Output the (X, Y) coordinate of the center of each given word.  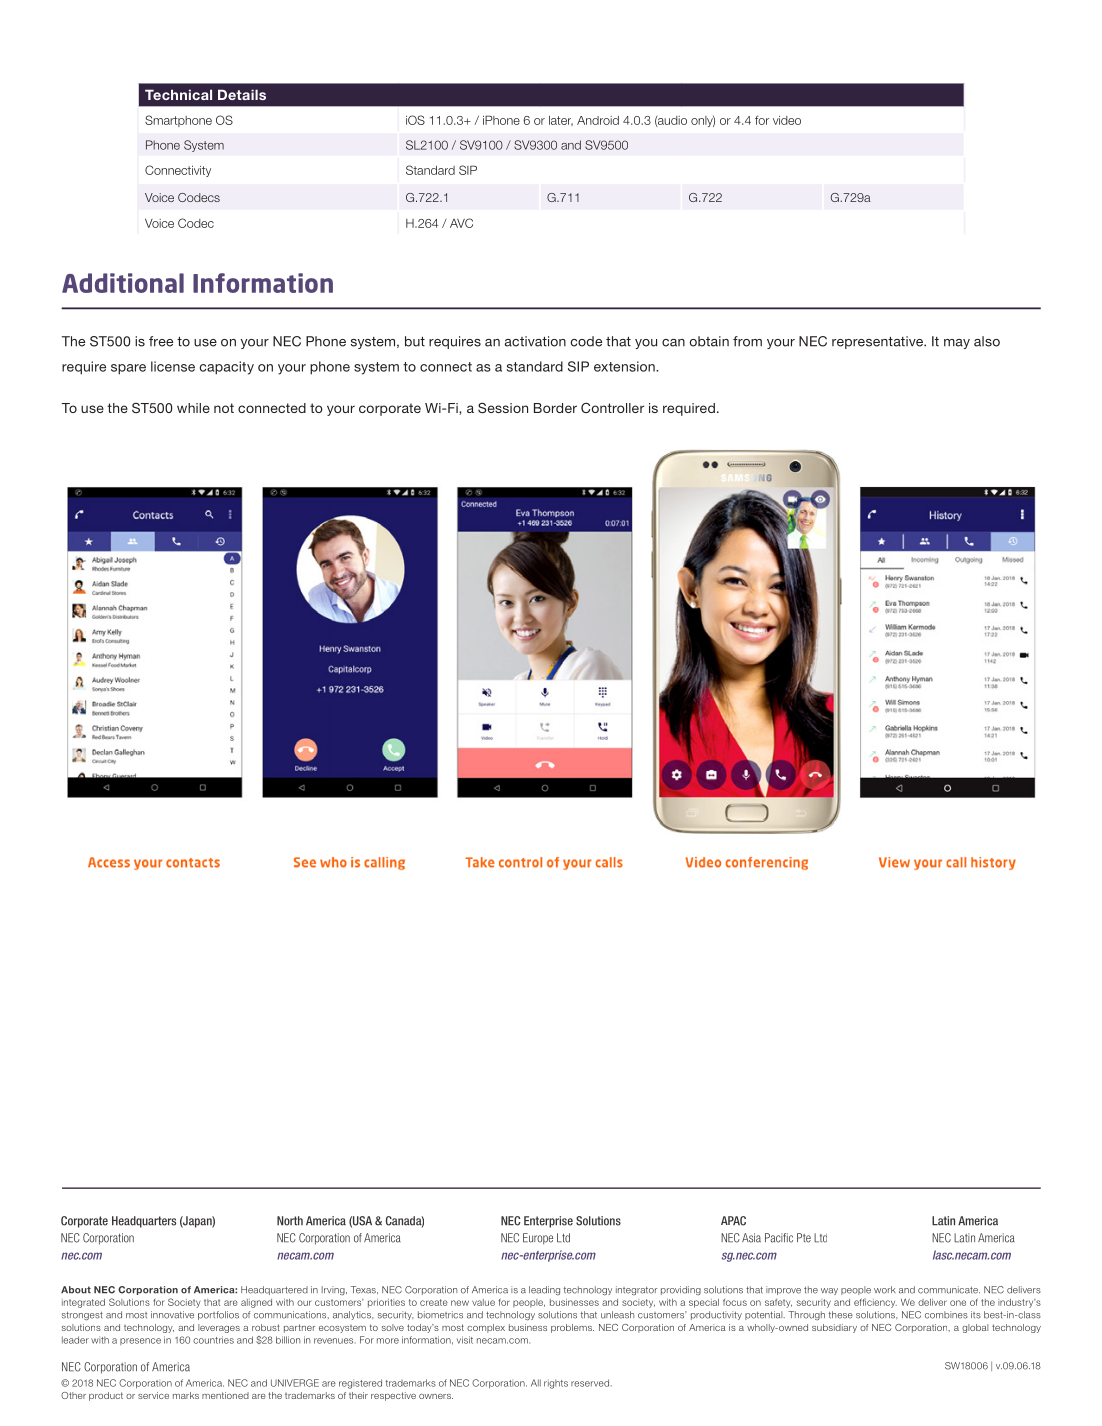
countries (213, 1340)
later (561, 121)
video (787, 120)
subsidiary (834, 1328)
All (536, 1383)
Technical (178, 94)
